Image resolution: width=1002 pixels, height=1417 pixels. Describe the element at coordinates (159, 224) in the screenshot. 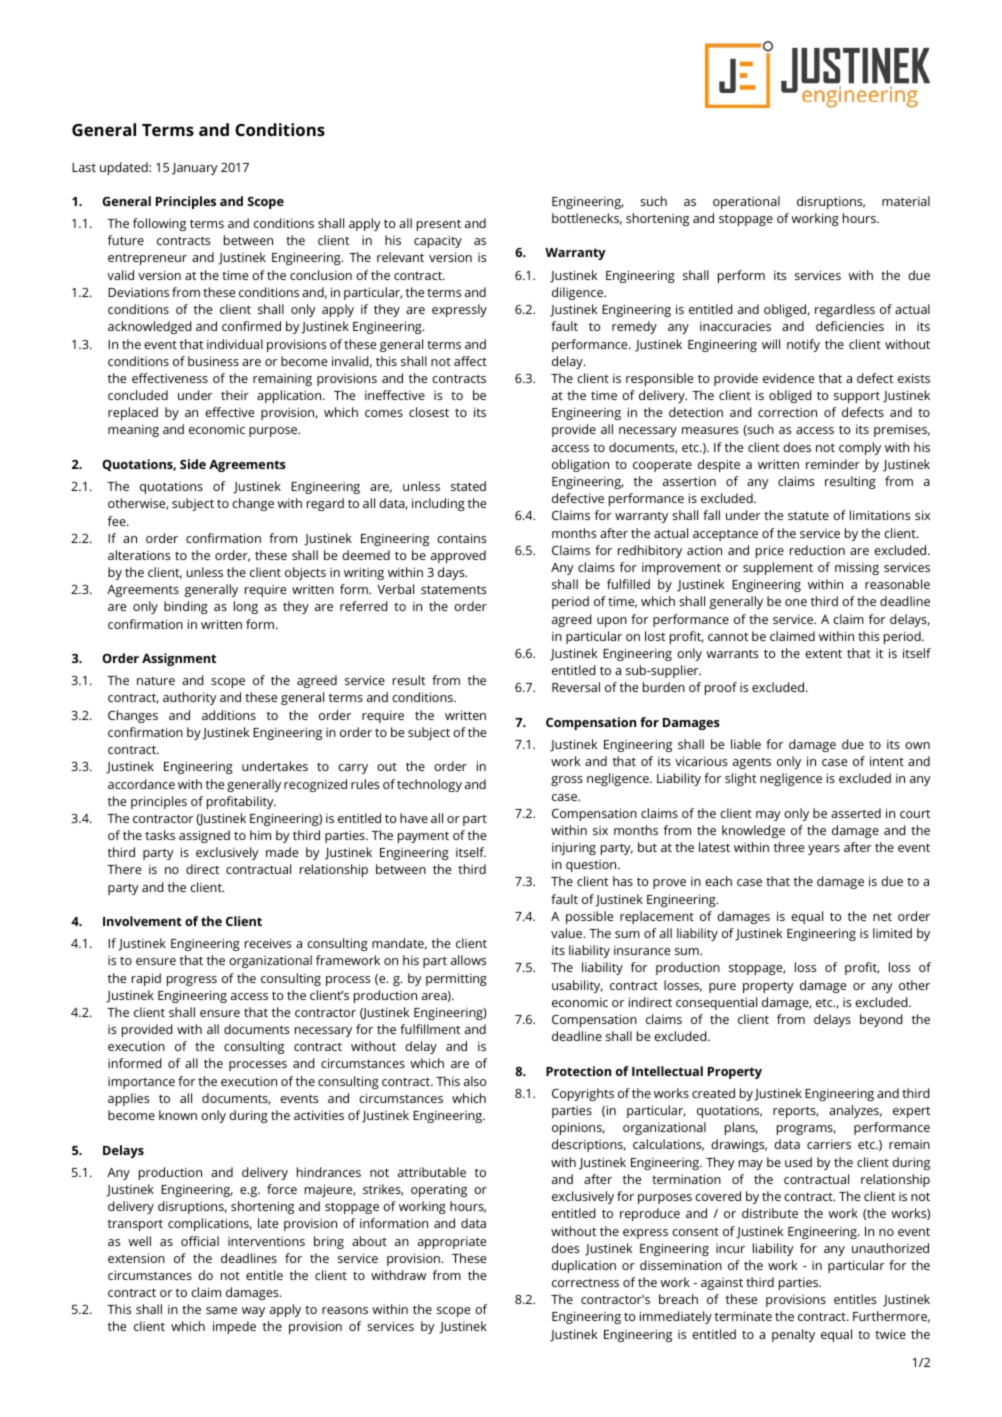

I see `following` at that location.
